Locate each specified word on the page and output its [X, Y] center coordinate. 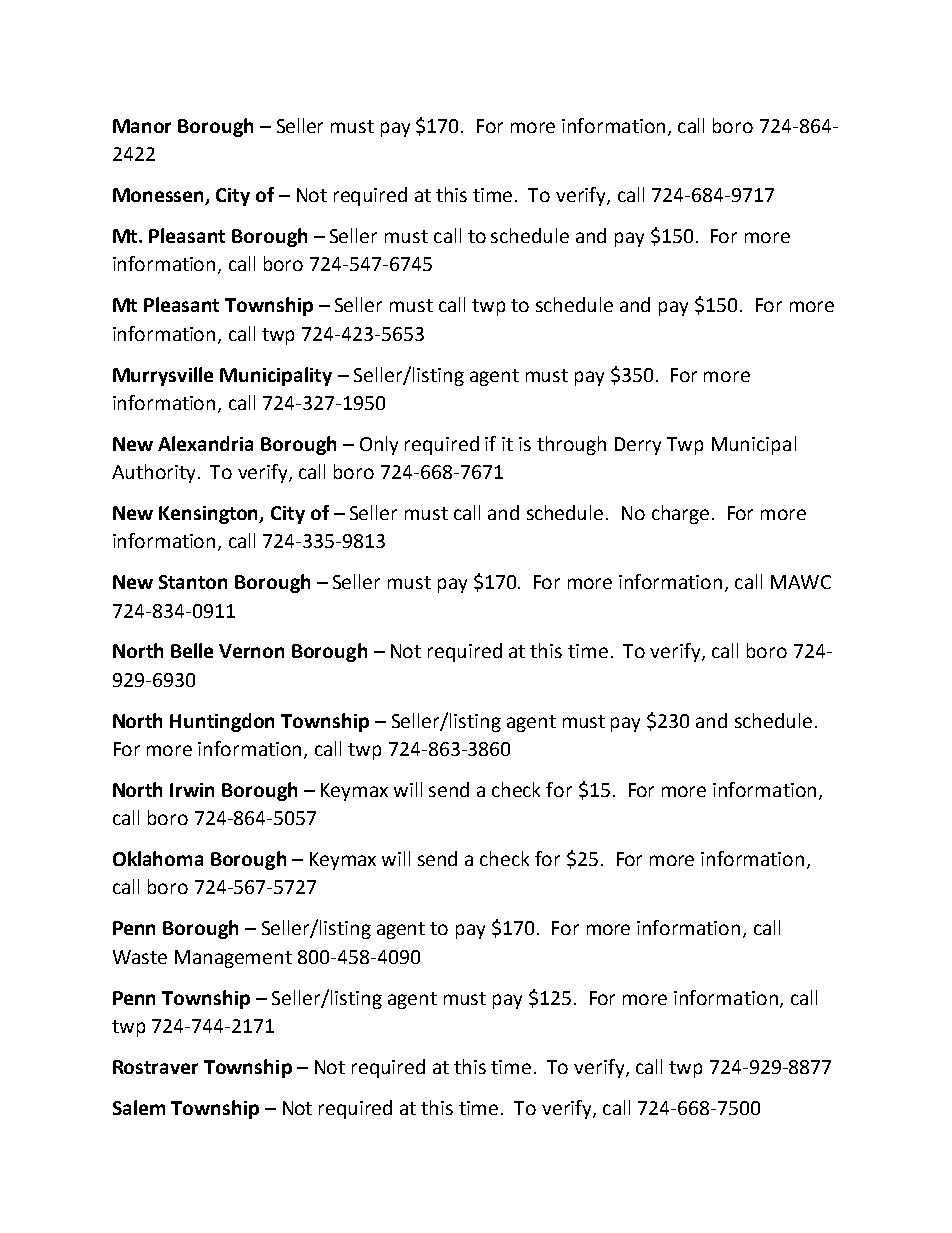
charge [680, 514]
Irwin [192, 790]
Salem [139, 1107]
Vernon [251, 651]
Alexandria [205, 443]
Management [233, 959]
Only [379, 445]
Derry [638, 446]
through [571, 445]
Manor [142, 126]
